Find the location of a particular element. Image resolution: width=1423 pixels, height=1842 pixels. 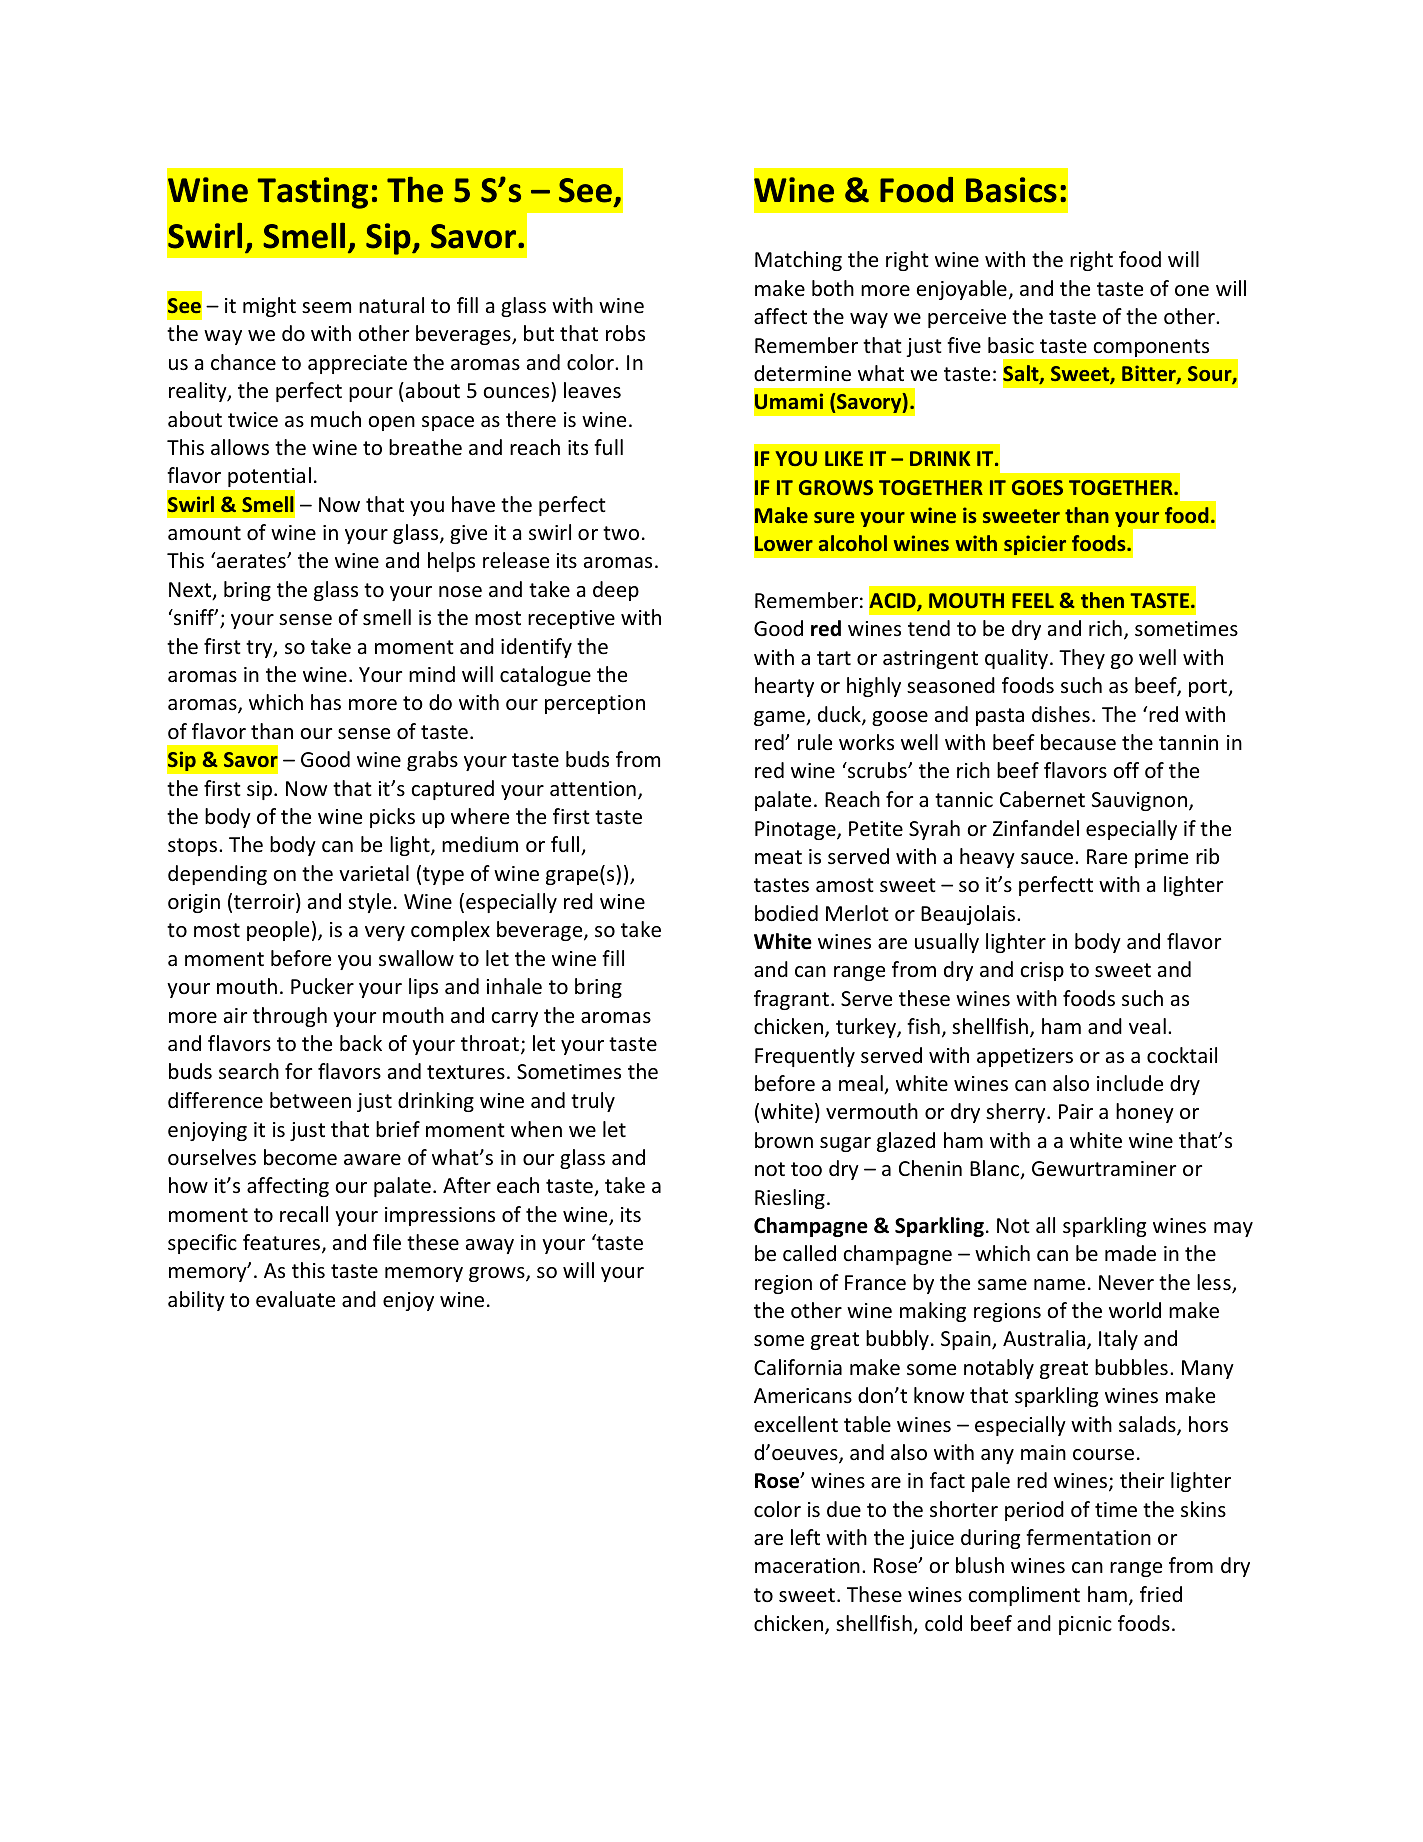

aerates is located at coordinates (251, 561).
